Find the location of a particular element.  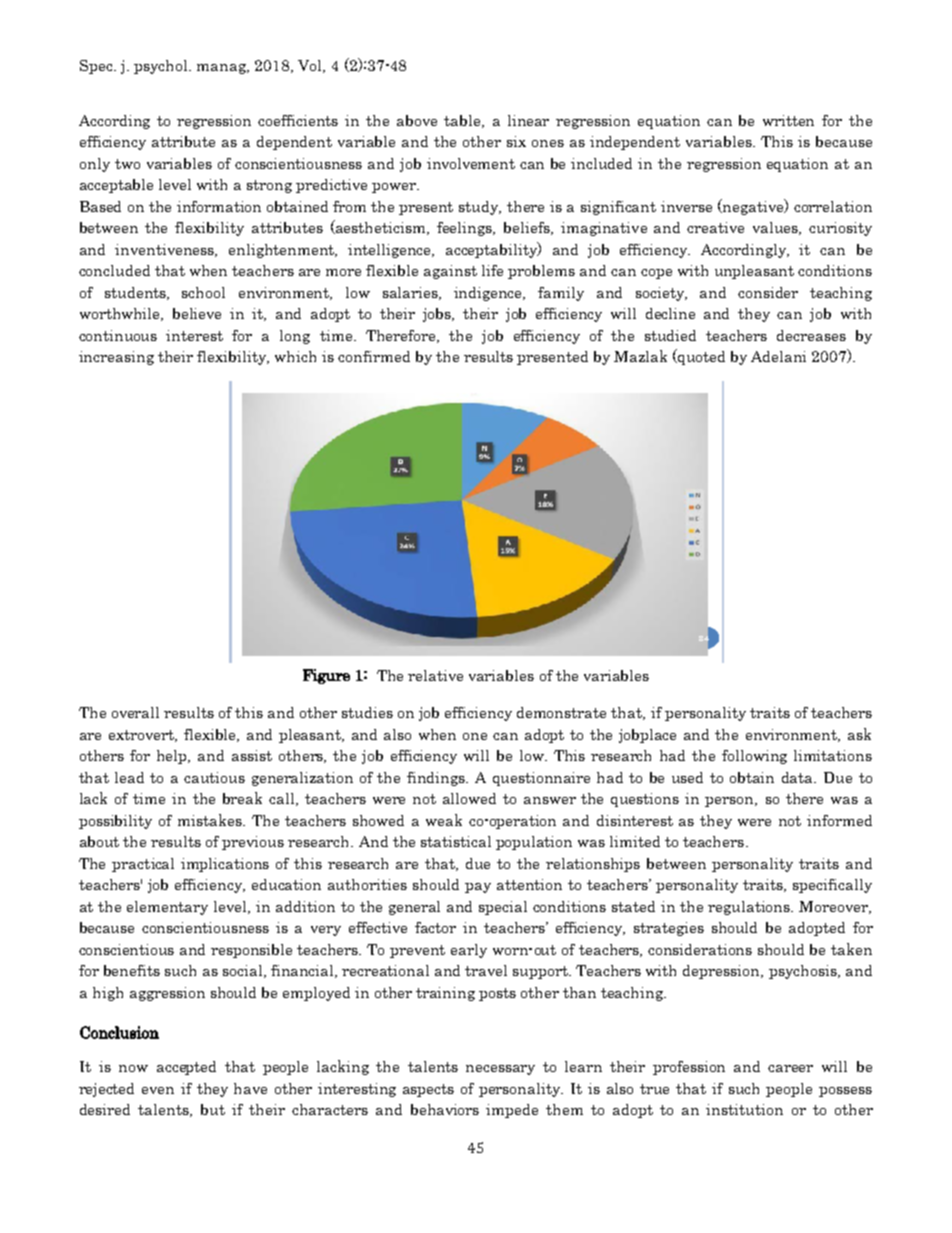

statistical is located at coordinates (456, 841).
